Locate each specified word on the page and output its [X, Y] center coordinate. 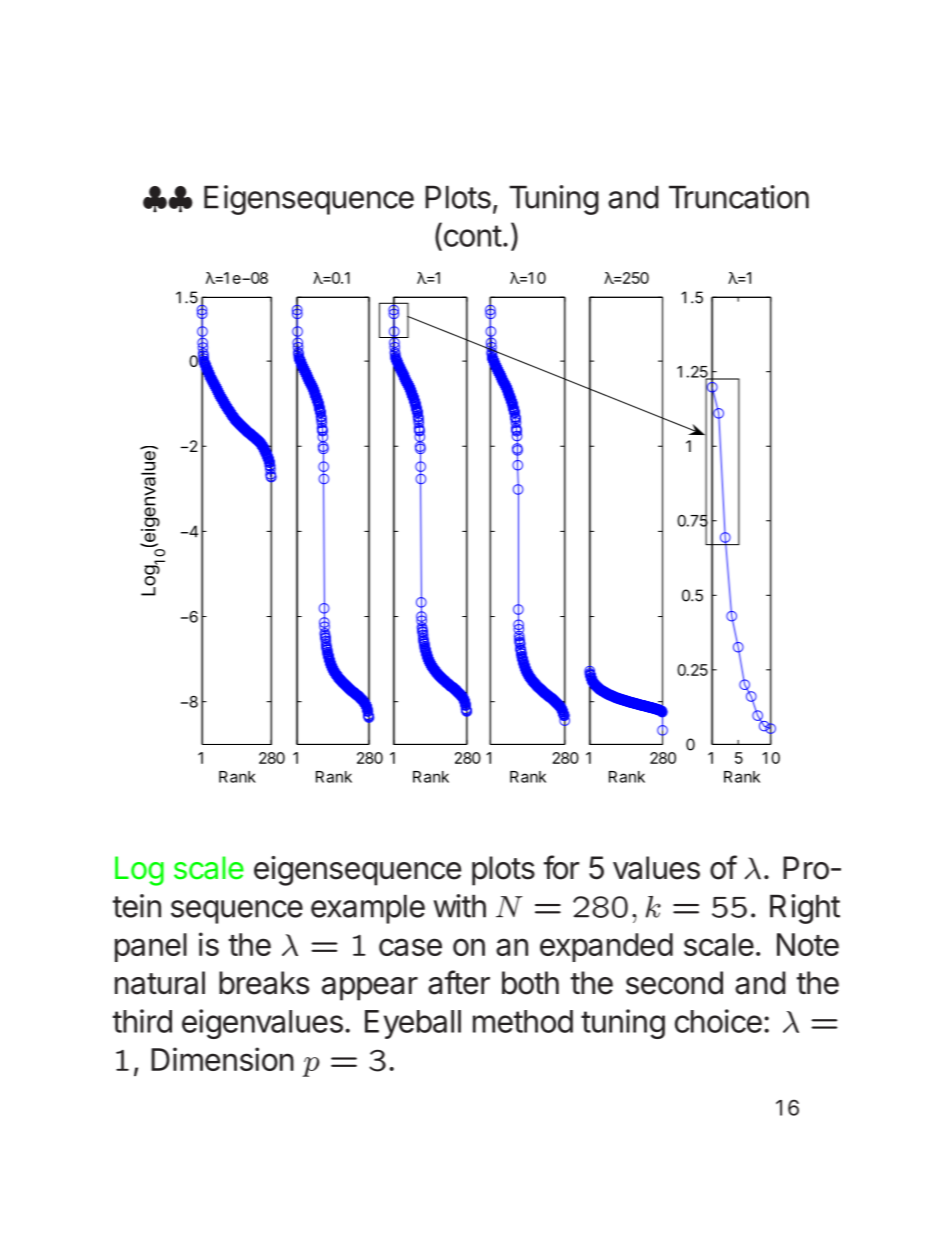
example [368, 909]
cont [471, 236]
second [674, 983]
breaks [264, 983]
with [459, 906]
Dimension [222, 1059]
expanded [606, 947]
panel [151, 947]
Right [805, 909]
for [561, 867]
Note [808, 944]
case [410, 947]
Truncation [739, 197]
